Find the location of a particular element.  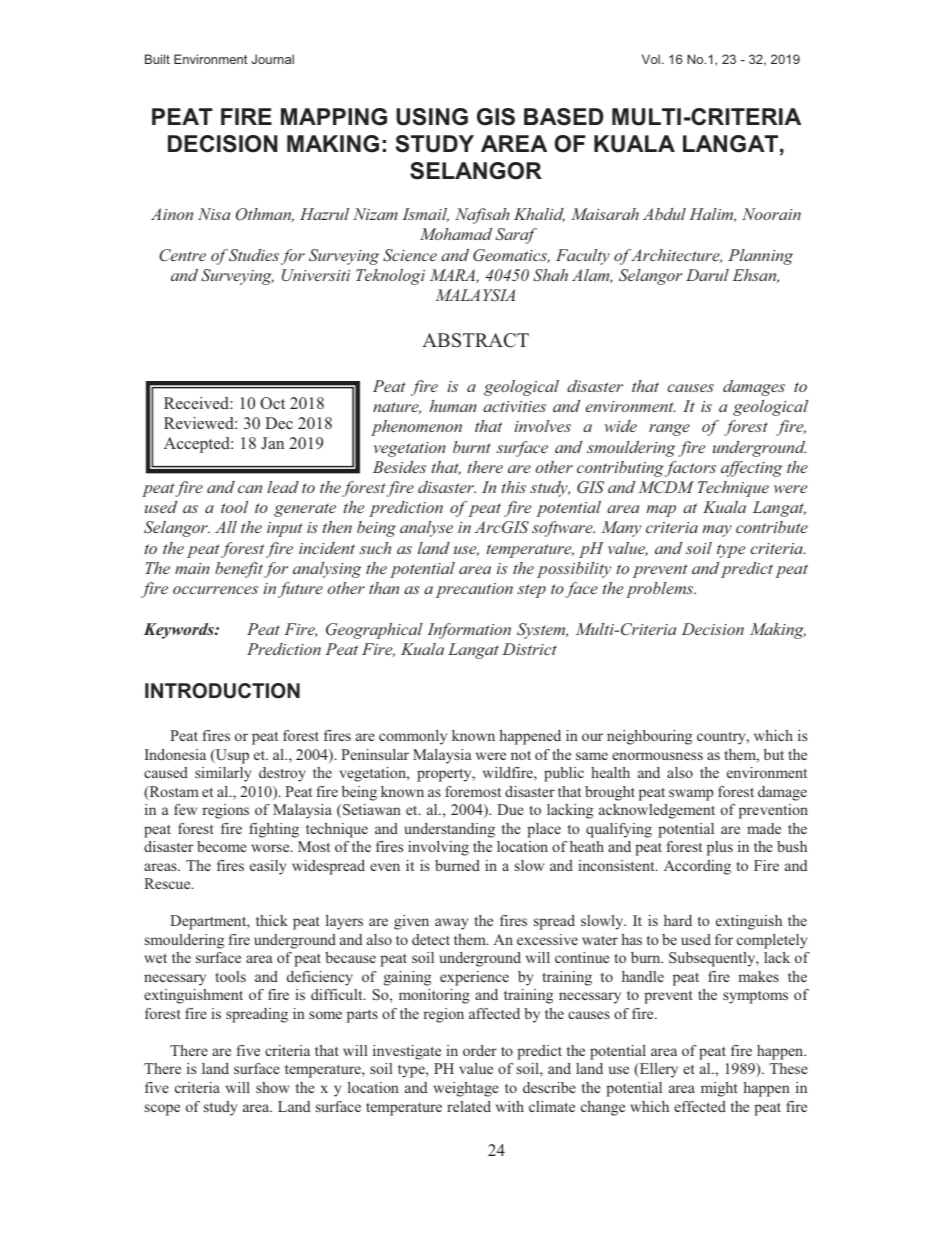

BASED is located at coordinates (563, 117).
